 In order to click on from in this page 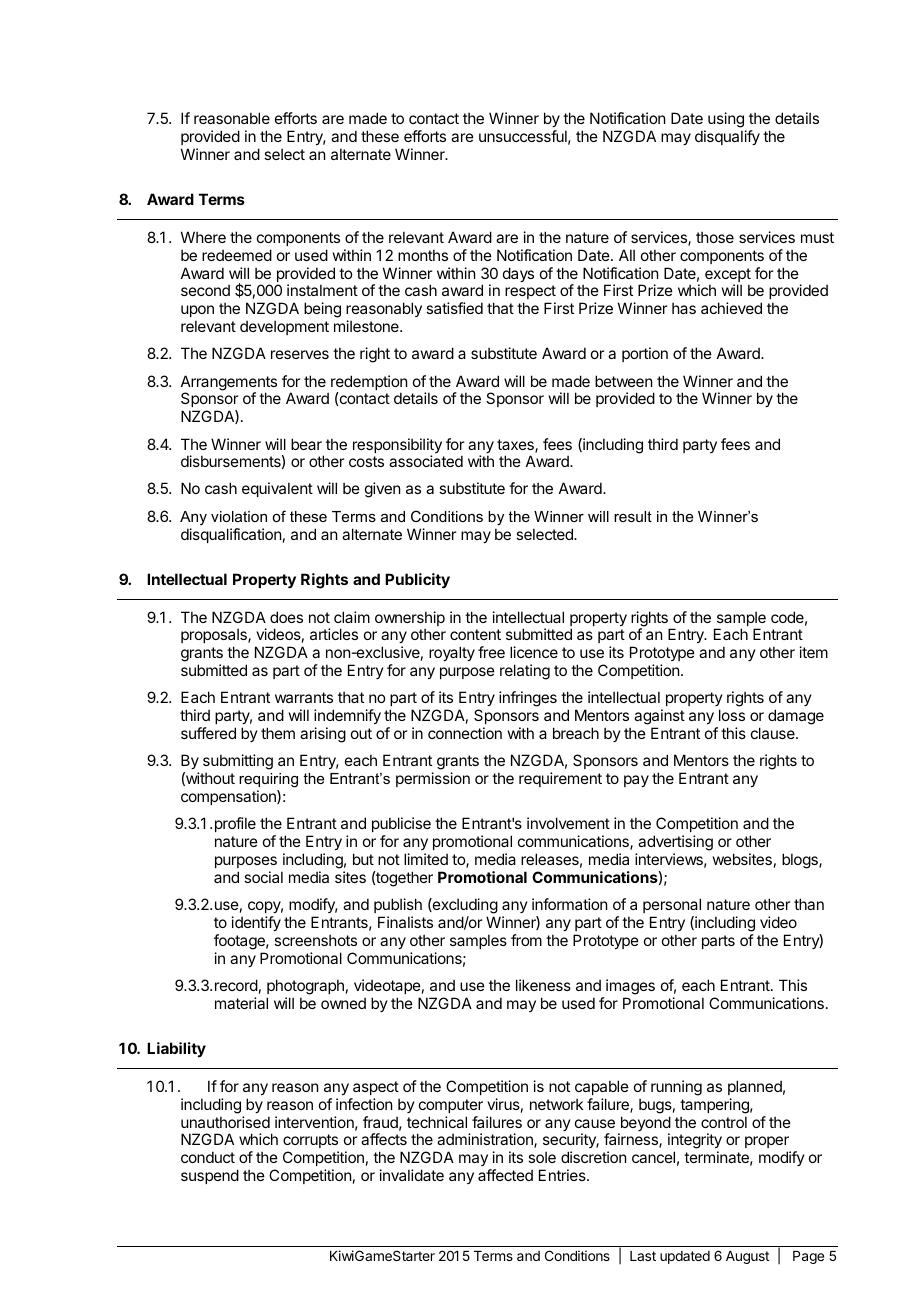, I will do `click(526, 940)`.
